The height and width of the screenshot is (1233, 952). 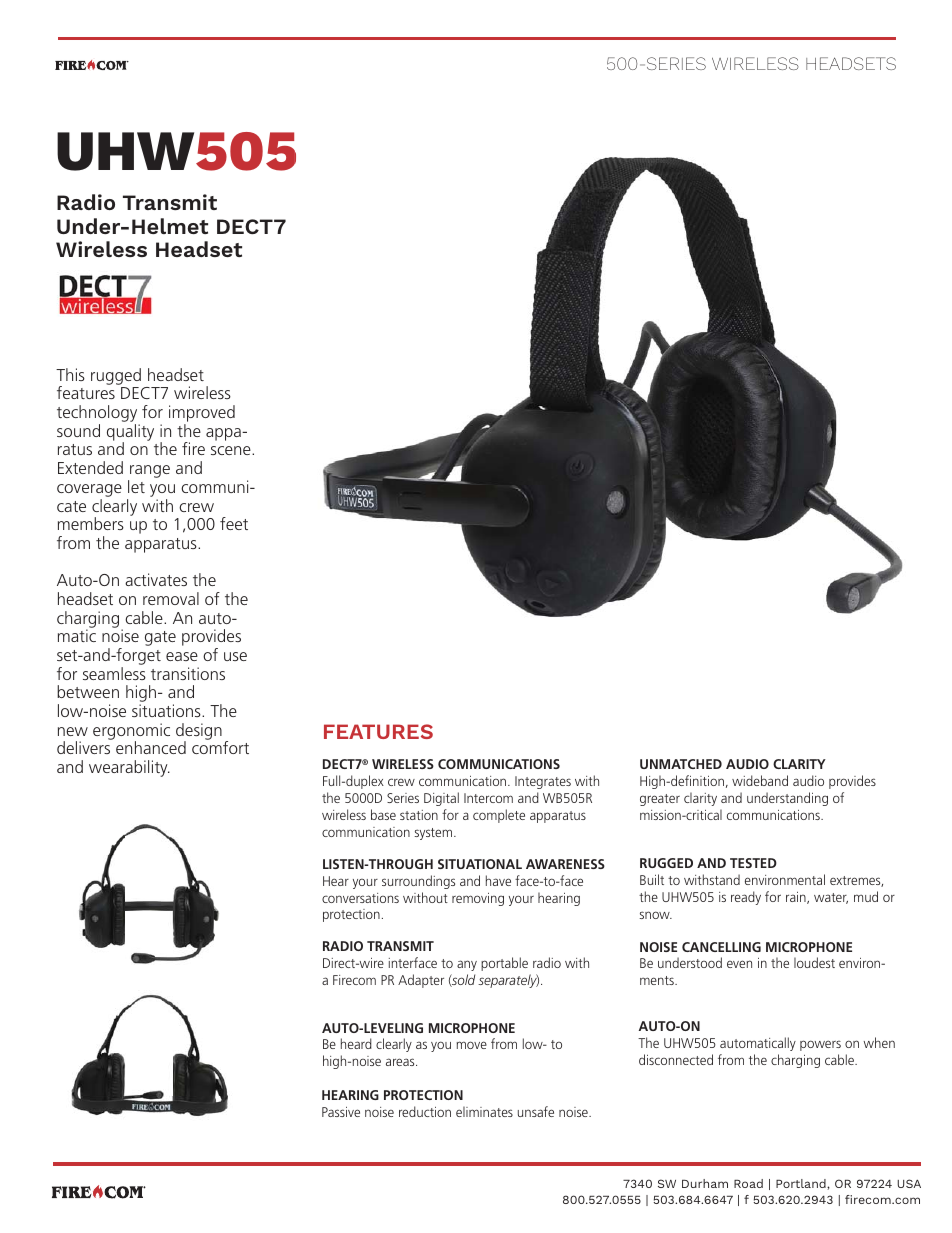 I want to click on improved, so click(x=202, y=415).
